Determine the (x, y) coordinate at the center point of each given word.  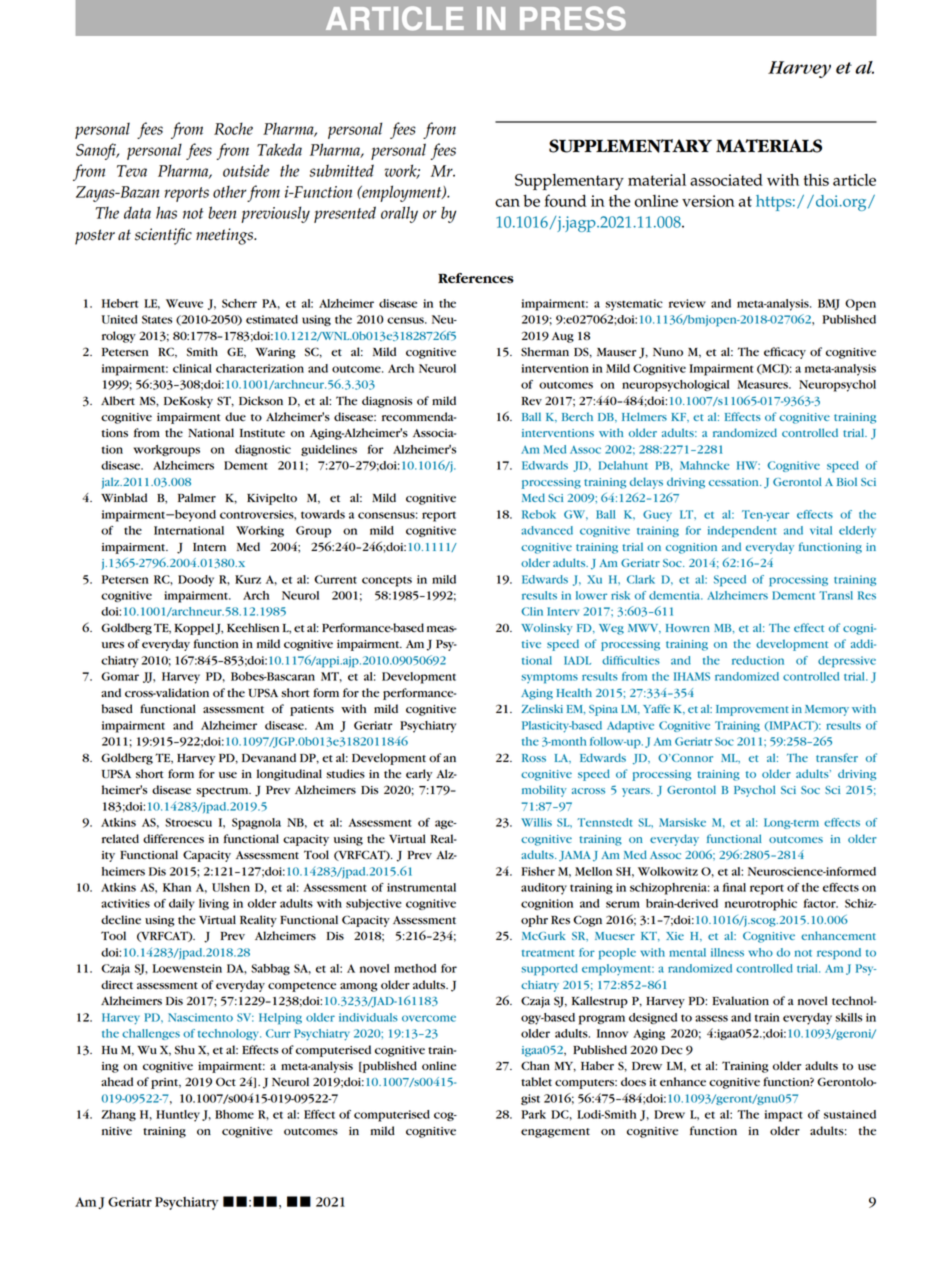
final (734, 887)
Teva (132, 171)
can (507, 203)
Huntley (178, 1116)
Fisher (538, 871)
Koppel (194, 629)
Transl (836, 595)
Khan (177, 887)
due (235, 416)
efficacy (785, 353)
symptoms (549, 679)
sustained (850, 1114)
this (816, 180)
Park (533, 1114)
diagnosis (387, 402)
